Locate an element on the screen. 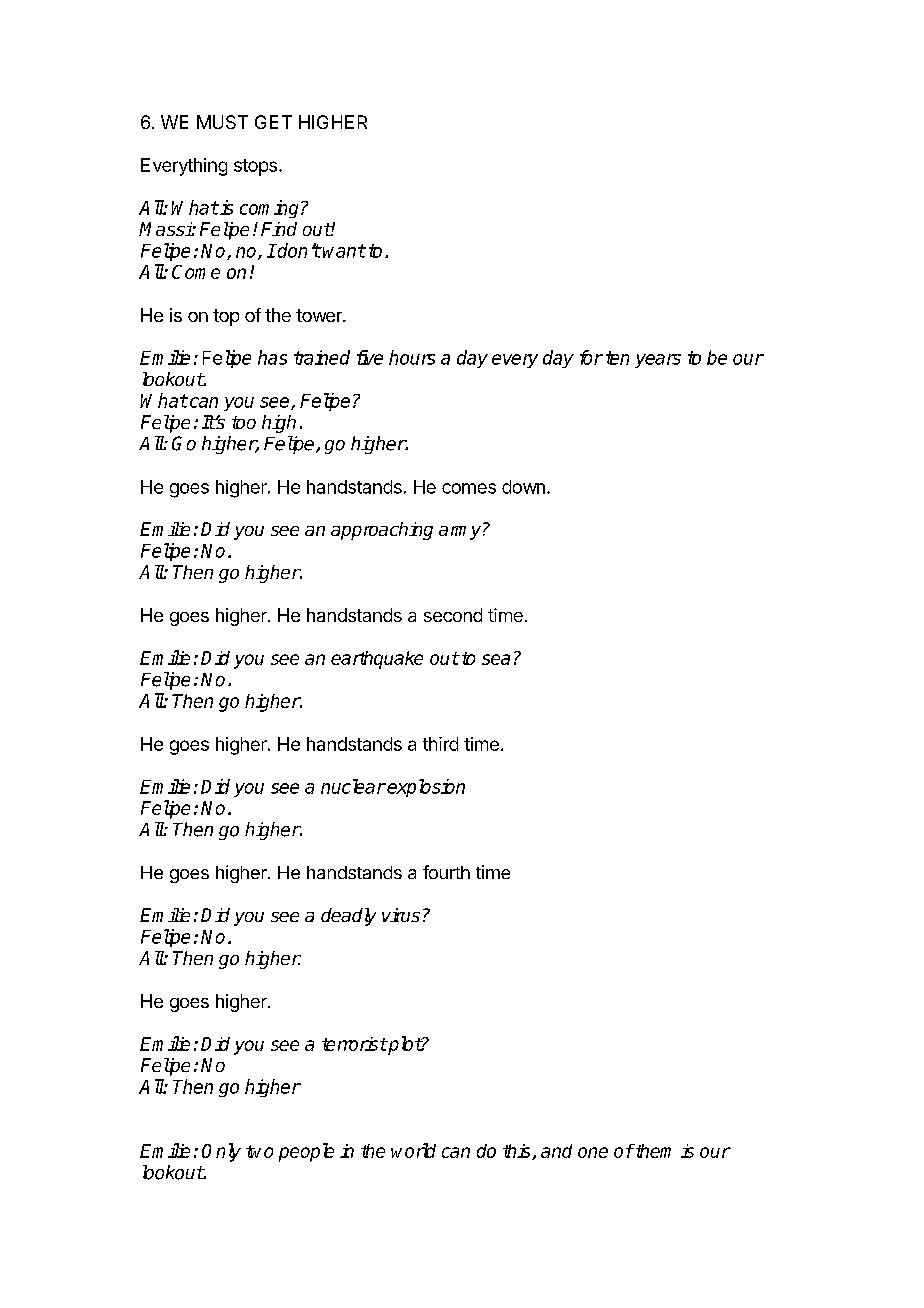 This screenshot has height=1308, width=924. two is located at coordinates (259, 1151).
